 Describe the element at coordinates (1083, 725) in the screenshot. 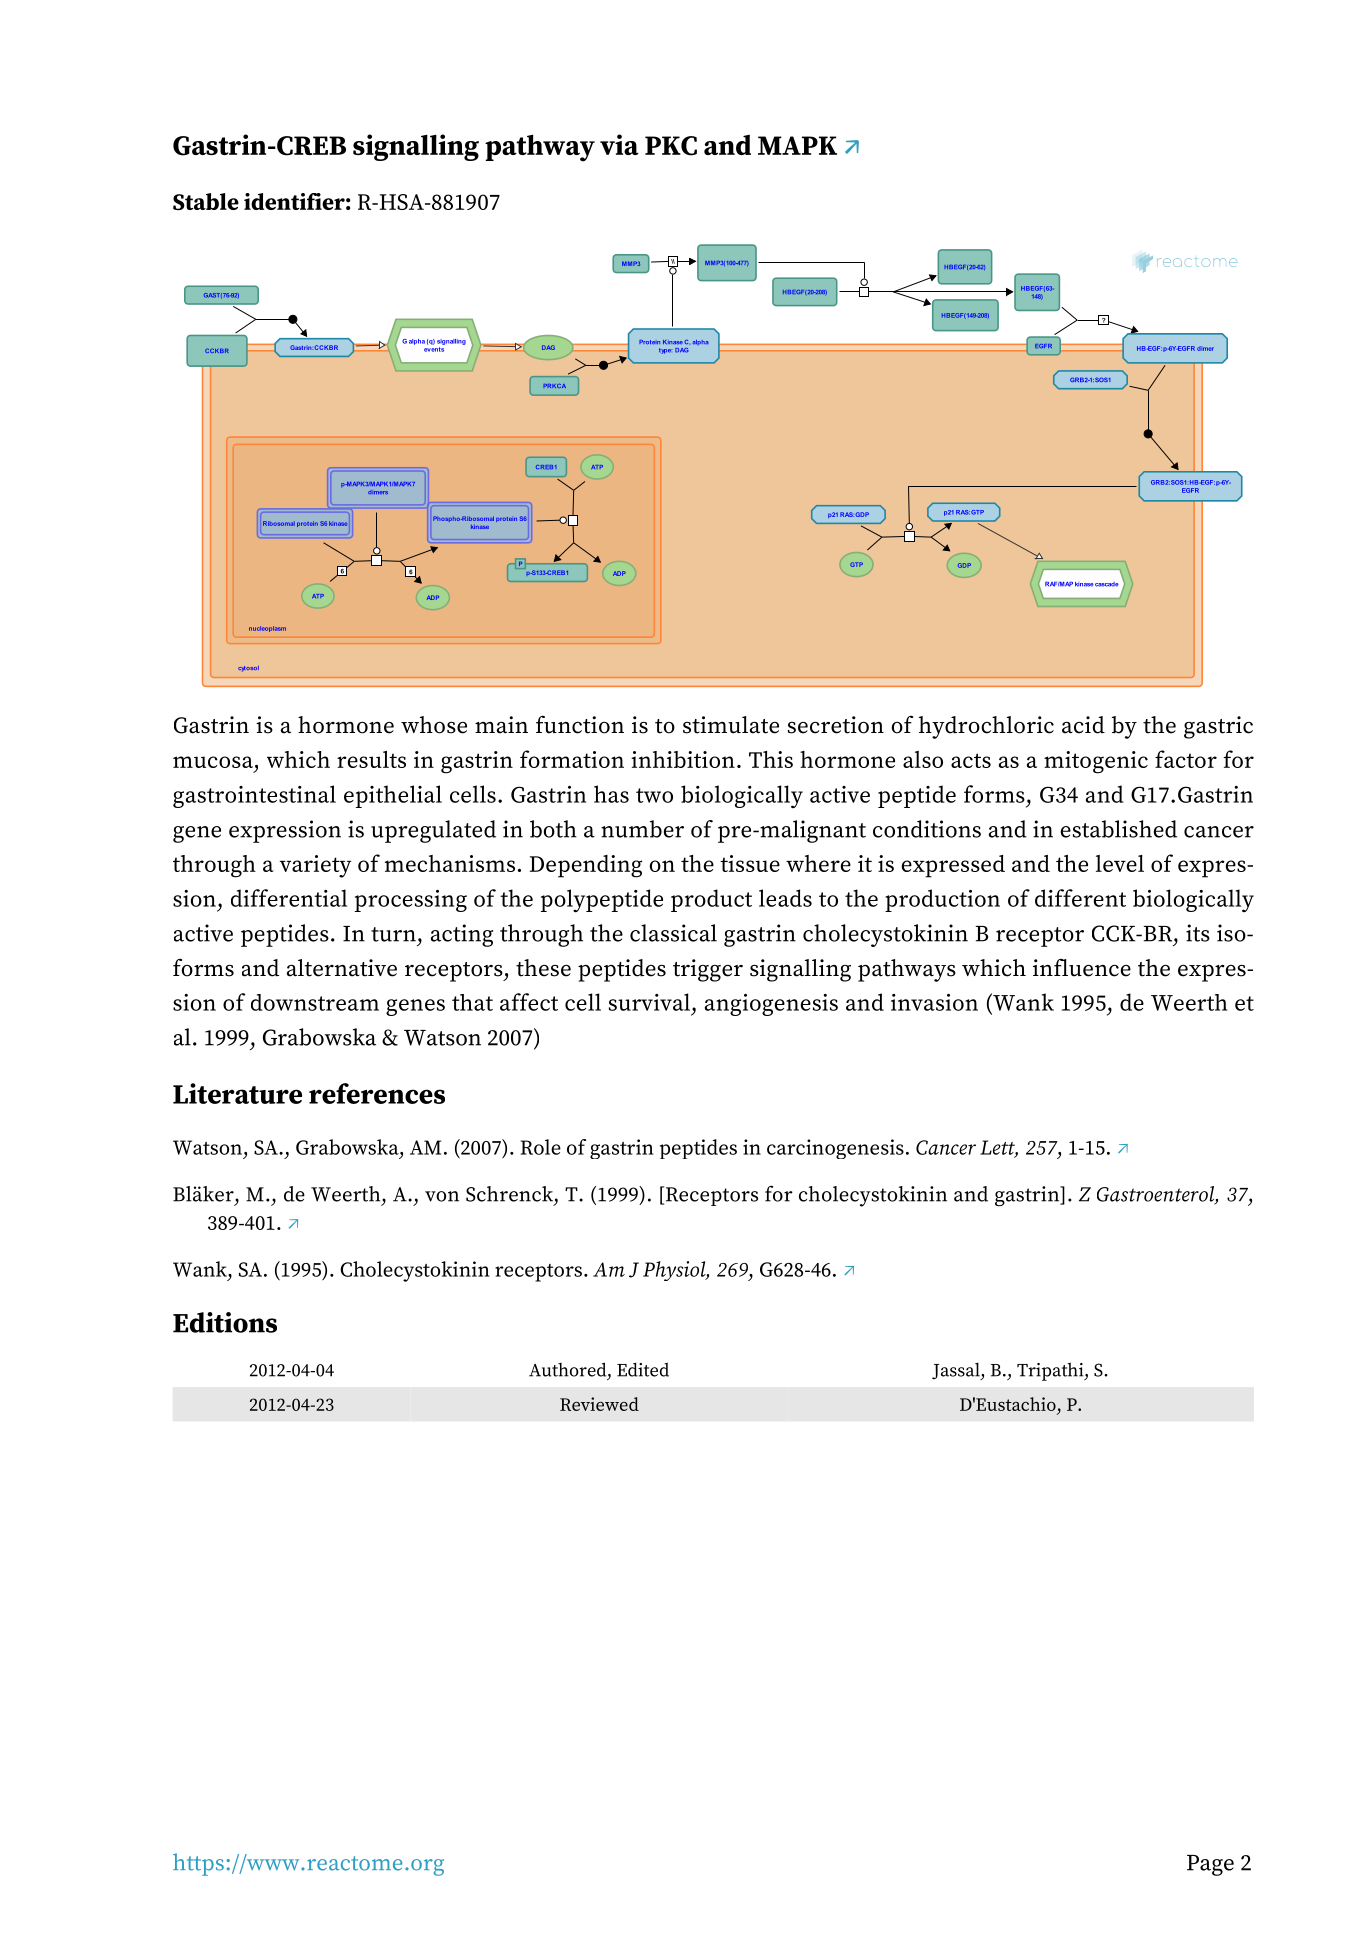

I see `acid` at that location.
